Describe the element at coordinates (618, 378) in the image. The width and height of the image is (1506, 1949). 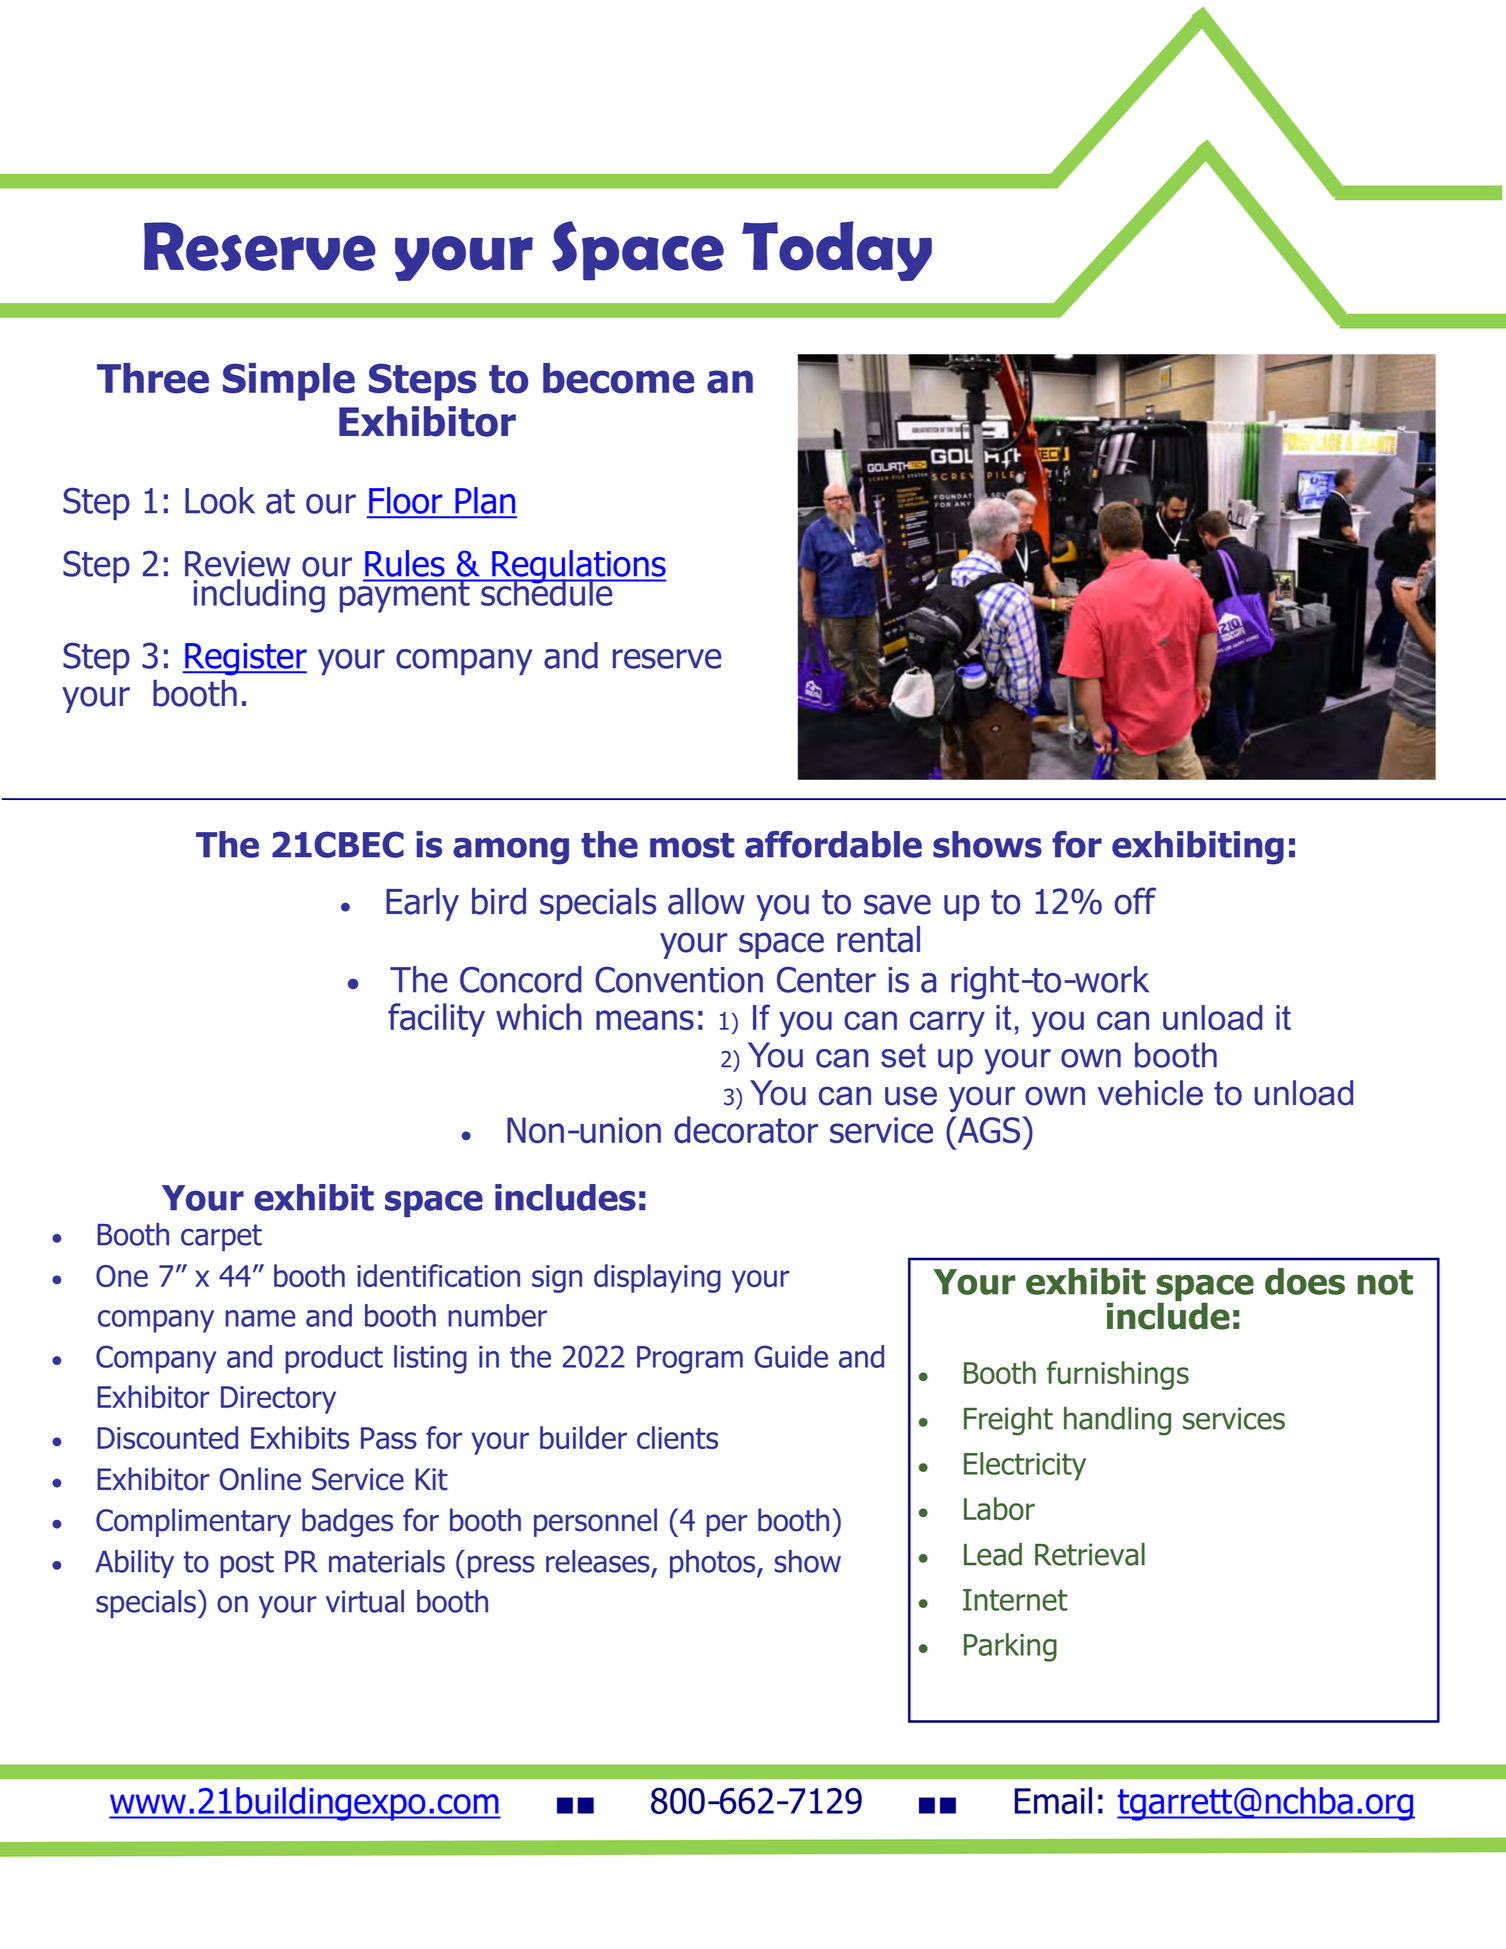
I see `become` at that location.
